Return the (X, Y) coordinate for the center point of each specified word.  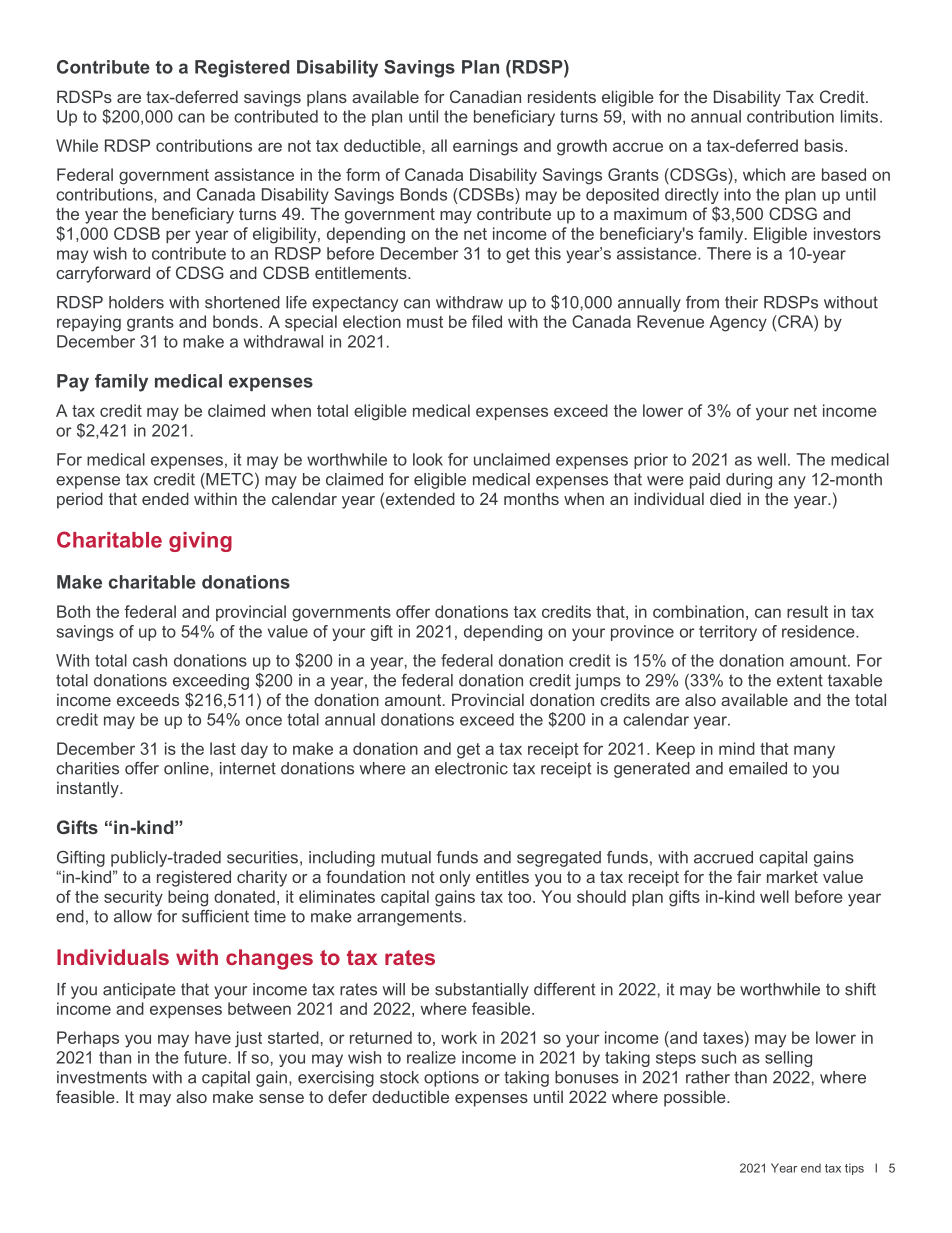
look (428, 459)
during (749, 481)
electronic (471, 768)
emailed (758, 768)
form (363, 174)
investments (102, 1077)
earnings (485, 147)
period (80, 500)
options (451, 1079)
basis (825, 145)
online (186, 768)
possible (696, 1098)
